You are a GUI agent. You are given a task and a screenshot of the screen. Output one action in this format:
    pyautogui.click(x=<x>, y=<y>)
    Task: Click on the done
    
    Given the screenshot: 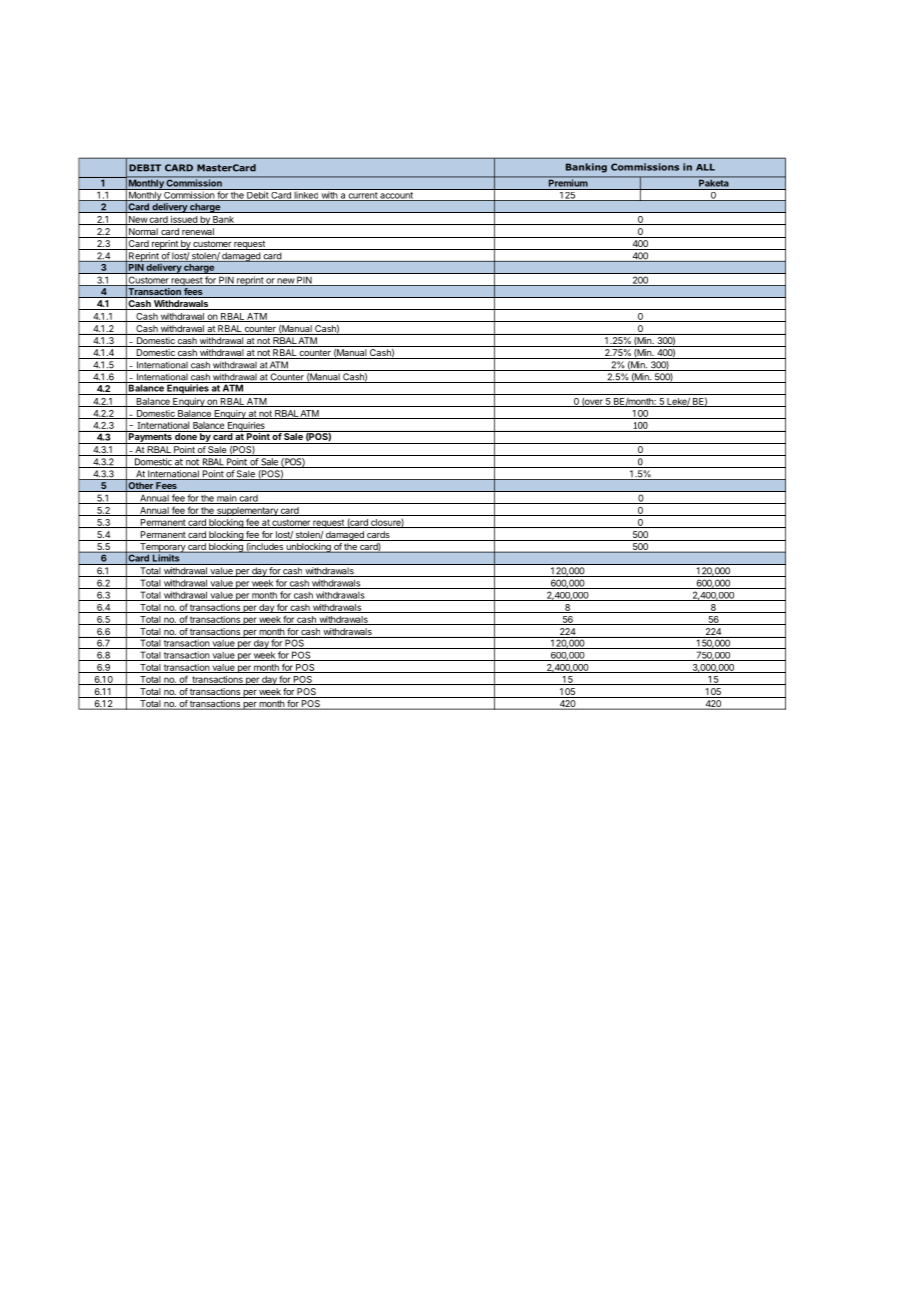 What is the action you would take?
    pyautogui.click(x=186, y=435)
